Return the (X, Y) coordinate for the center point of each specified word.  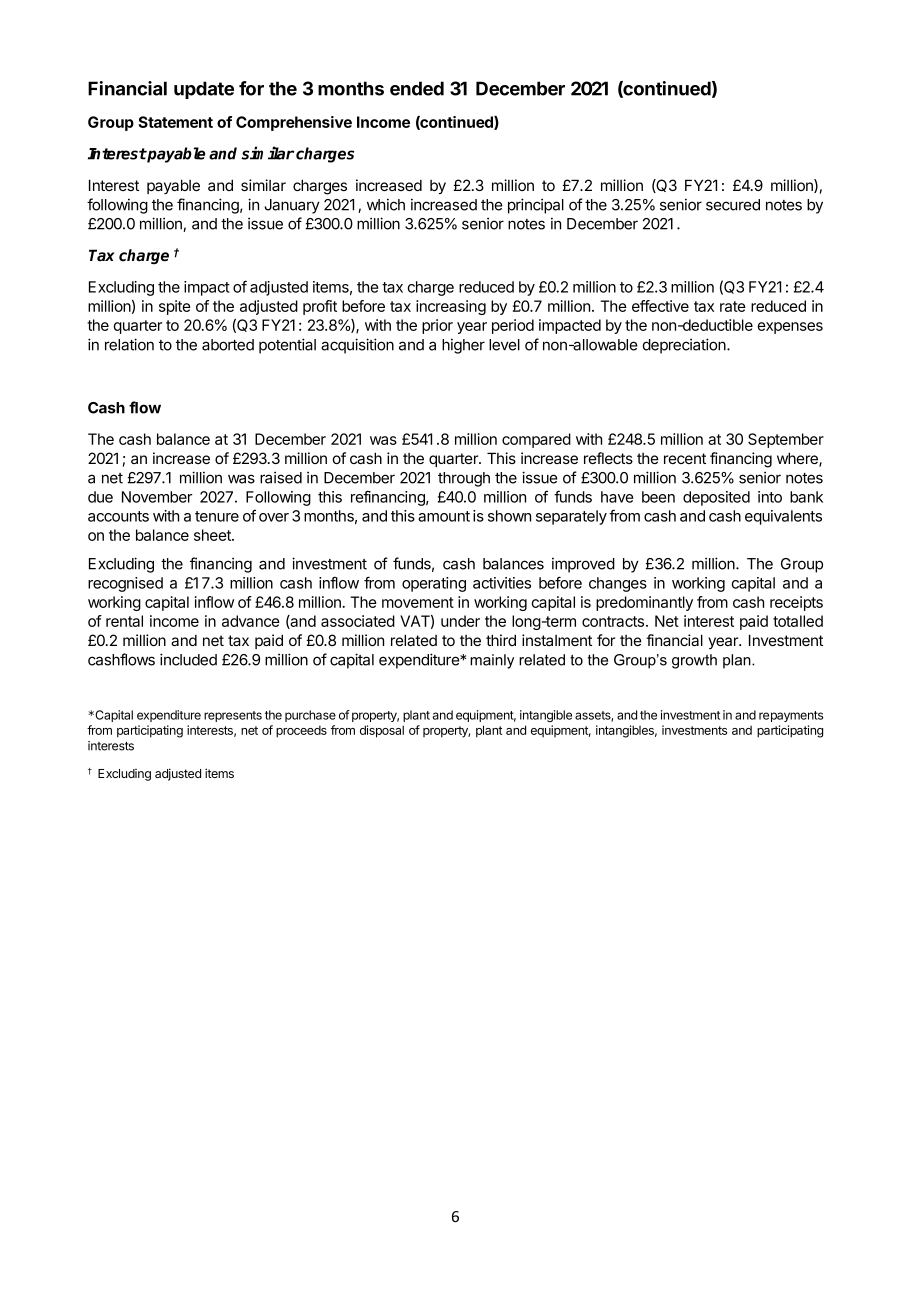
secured (733, 205)
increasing (451, 307)
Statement (175, 122)
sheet (213, 535)
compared (536, 440)
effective (660, 306)
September (786, 440)
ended (417, 88)
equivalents (783, 517)
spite (175, 307)
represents (233, 716)
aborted (228, 345)
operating (434, 584)
